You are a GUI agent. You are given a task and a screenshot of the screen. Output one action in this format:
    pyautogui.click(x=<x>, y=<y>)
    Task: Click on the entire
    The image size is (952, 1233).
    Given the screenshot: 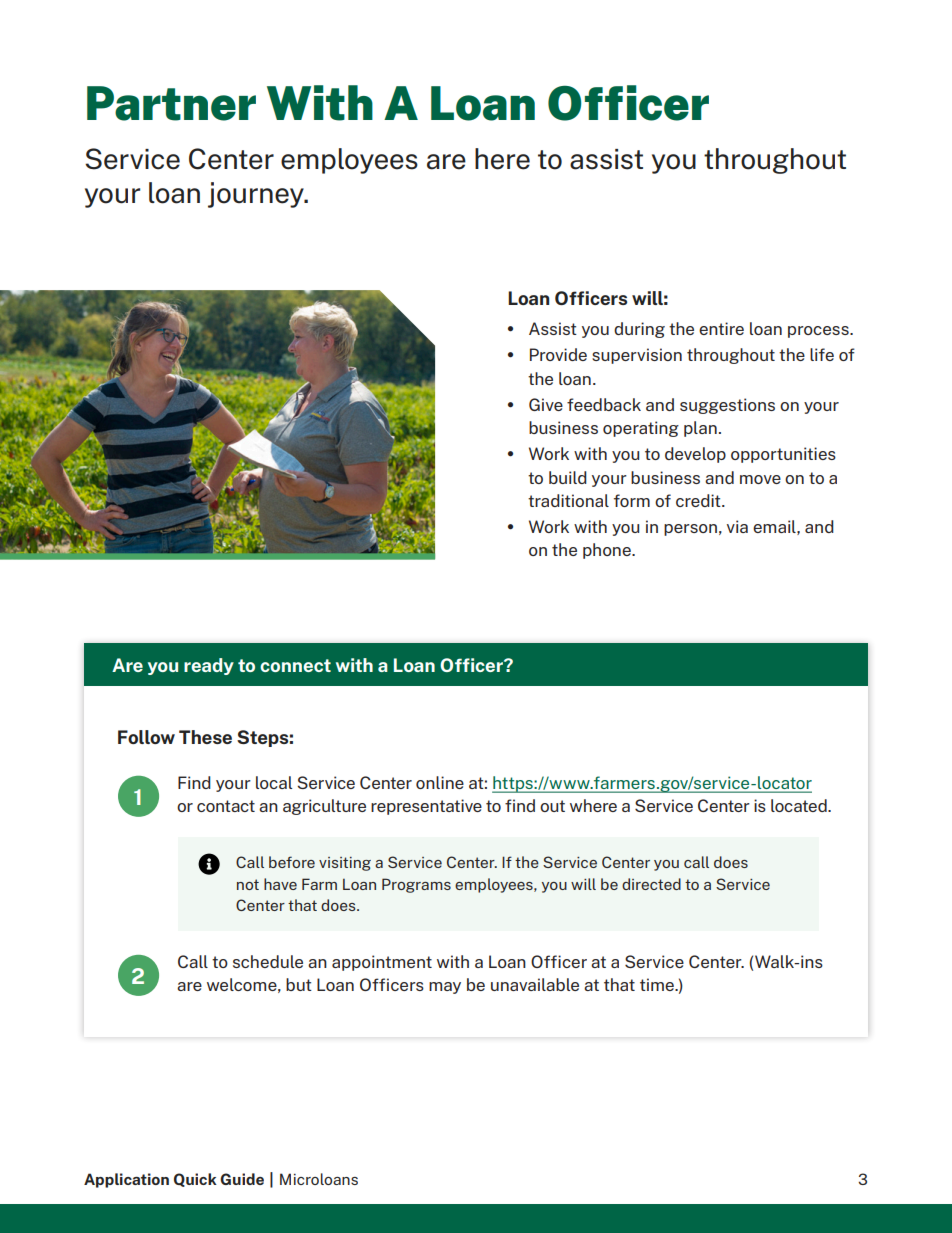 What is the action you would take?
    pyautogui.click(x=721, y=328)
